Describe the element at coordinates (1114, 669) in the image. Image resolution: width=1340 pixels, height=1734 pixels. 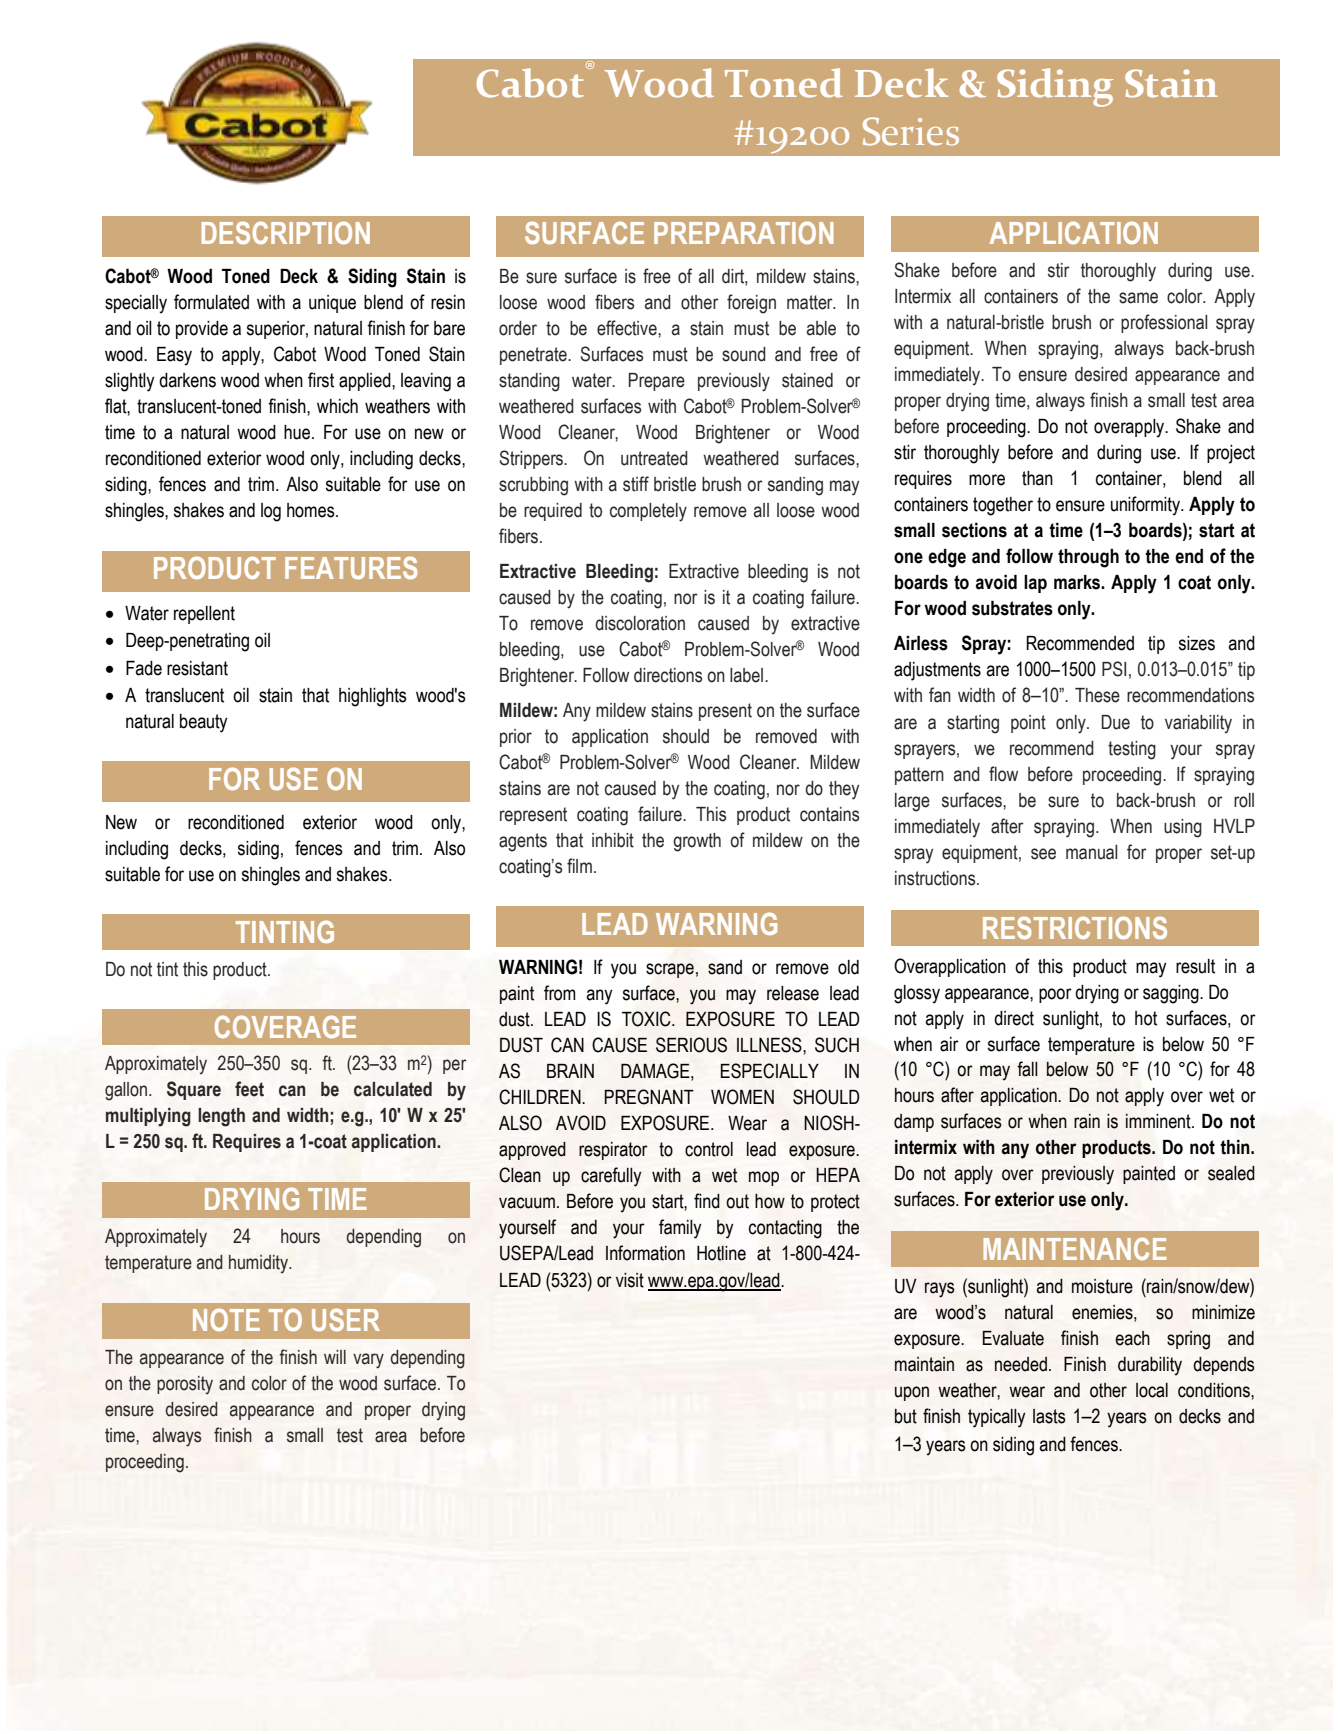
I see `PSI` at that location.
